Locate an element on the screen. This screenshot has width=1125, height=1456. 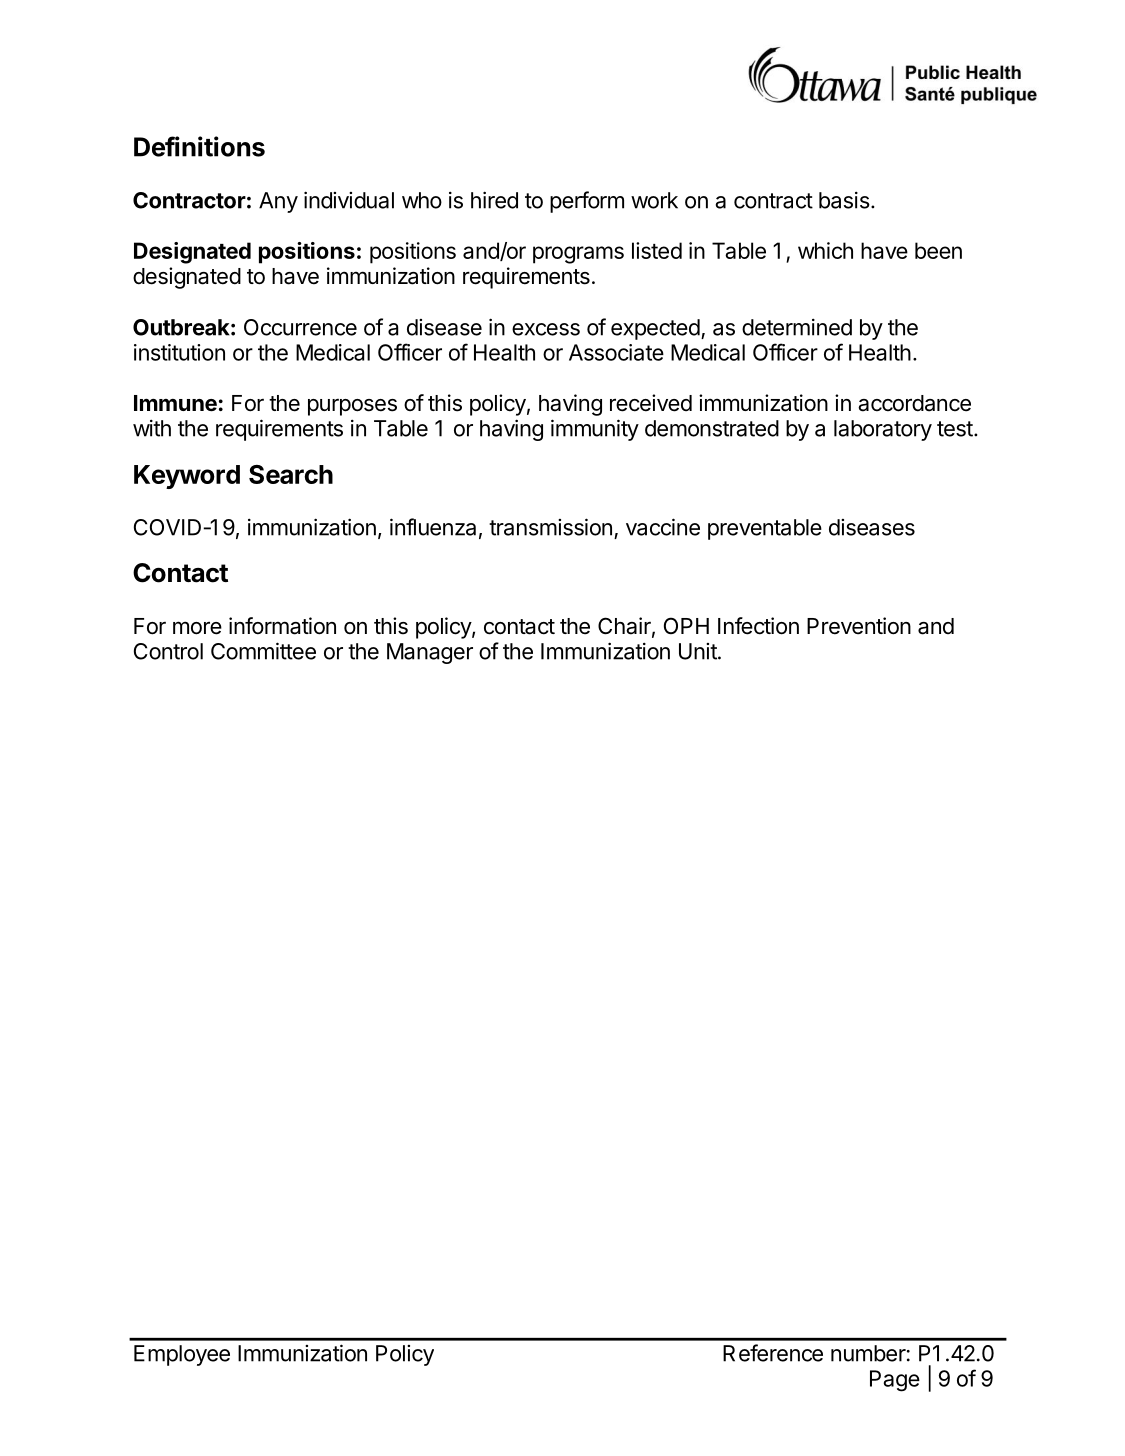
Any is located at coordinates (278, 202).
